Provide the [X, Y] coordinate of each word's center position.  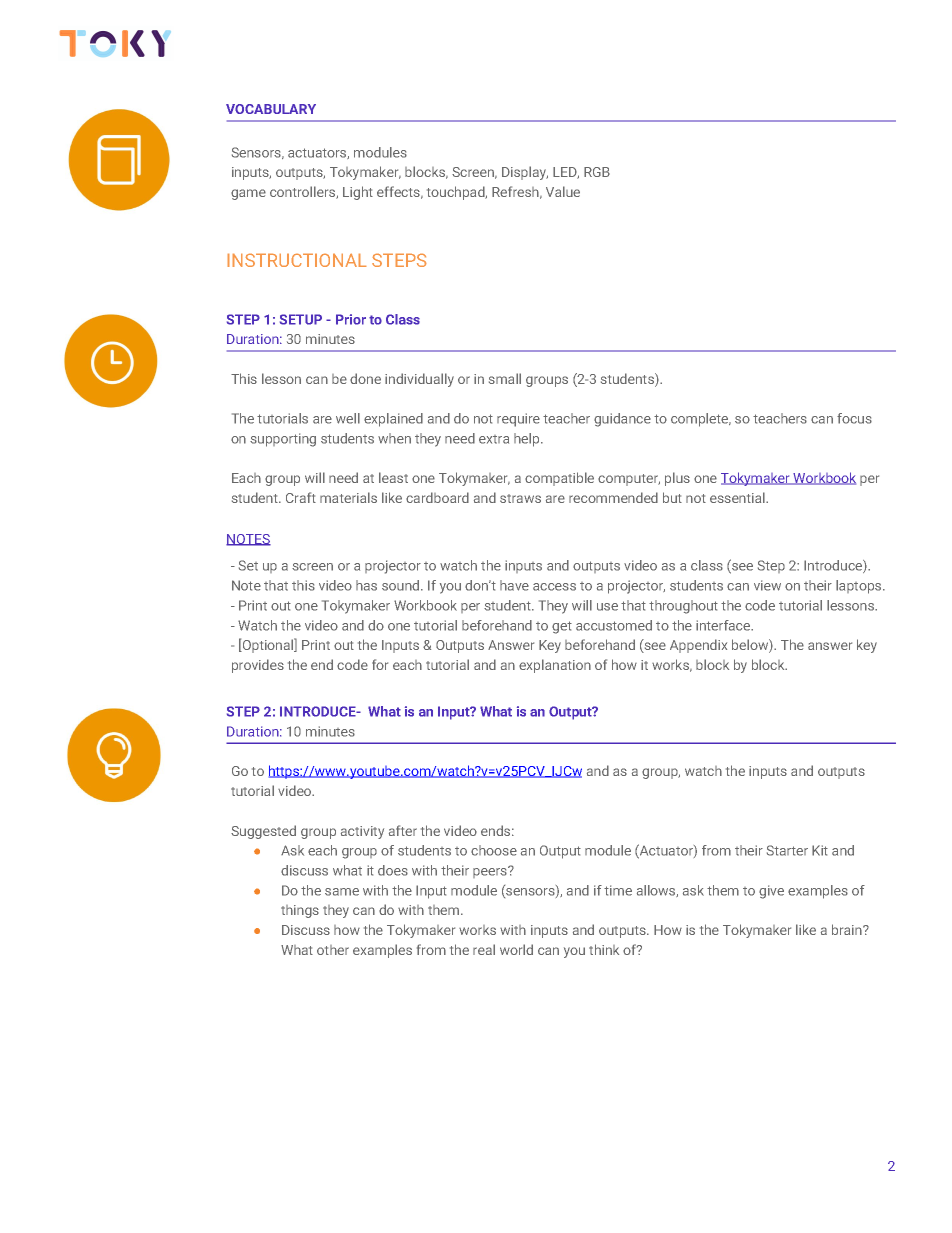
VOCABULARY [271, 109]
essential [737, 497]
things [300, 911]
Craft [301, 497]
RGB [597, 172]
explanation [555, 666]
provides [258, 666]
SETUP [301, 319]
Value [563, 191]
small [505, 378]
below [751, 646]
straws [520, 498]
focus [854, 418]
